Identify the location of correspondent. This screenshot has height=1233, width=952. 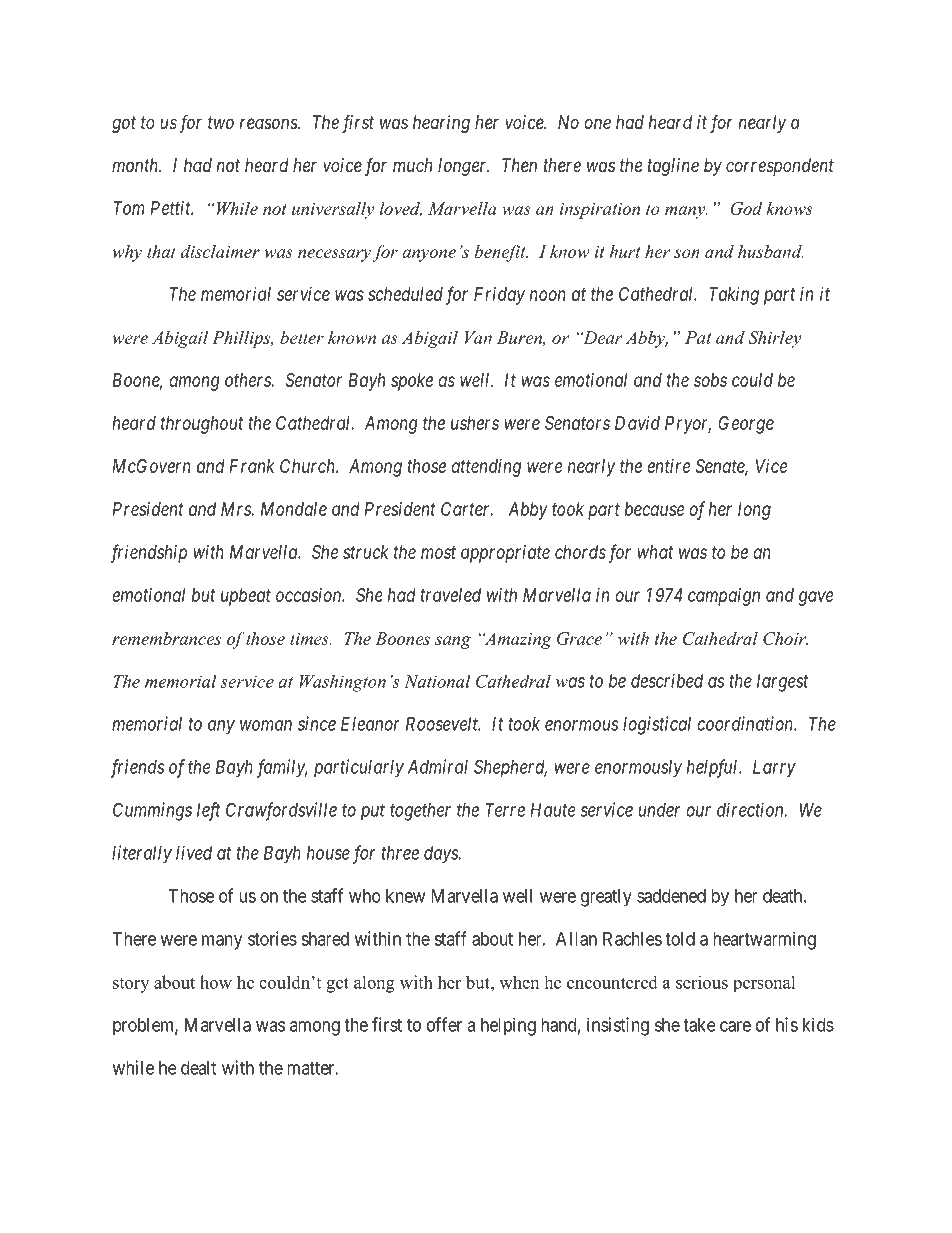
(780, 167).
